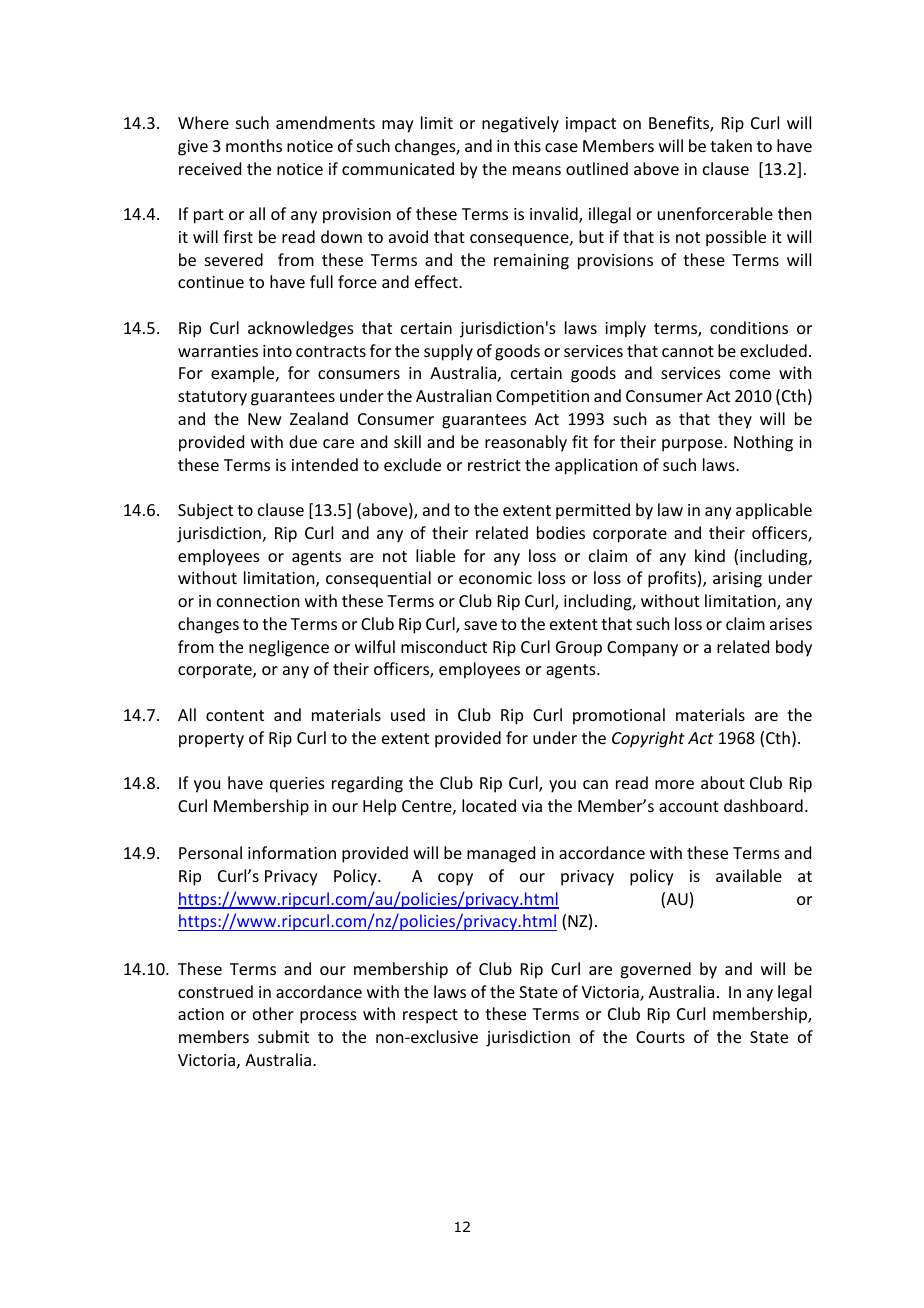 This screenshot has width=924, height=1308. I want to click on about, so click(723, 782).
